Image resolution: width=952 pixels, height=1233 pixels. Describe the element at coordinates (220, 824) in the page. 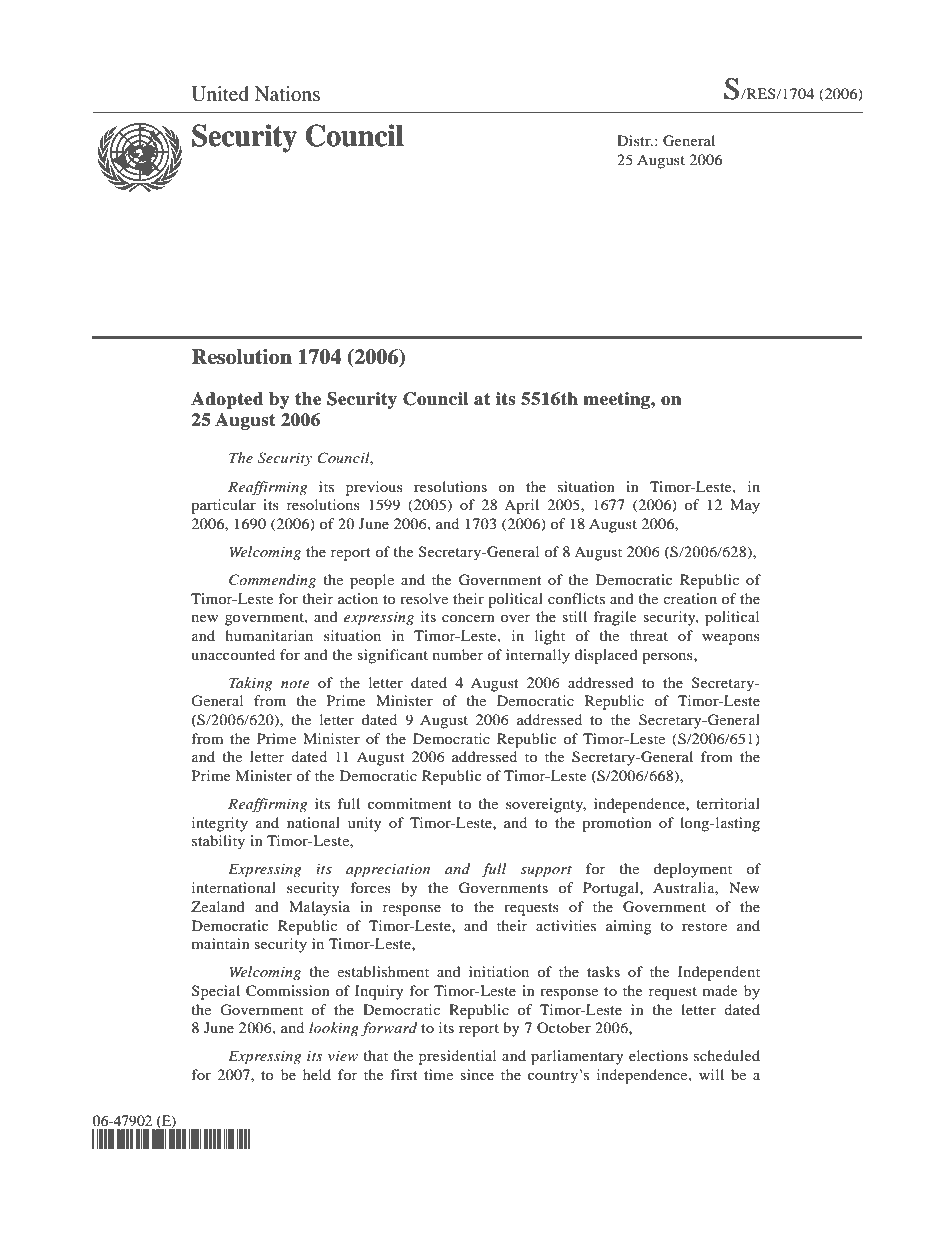

I see `integrity` at that location.
